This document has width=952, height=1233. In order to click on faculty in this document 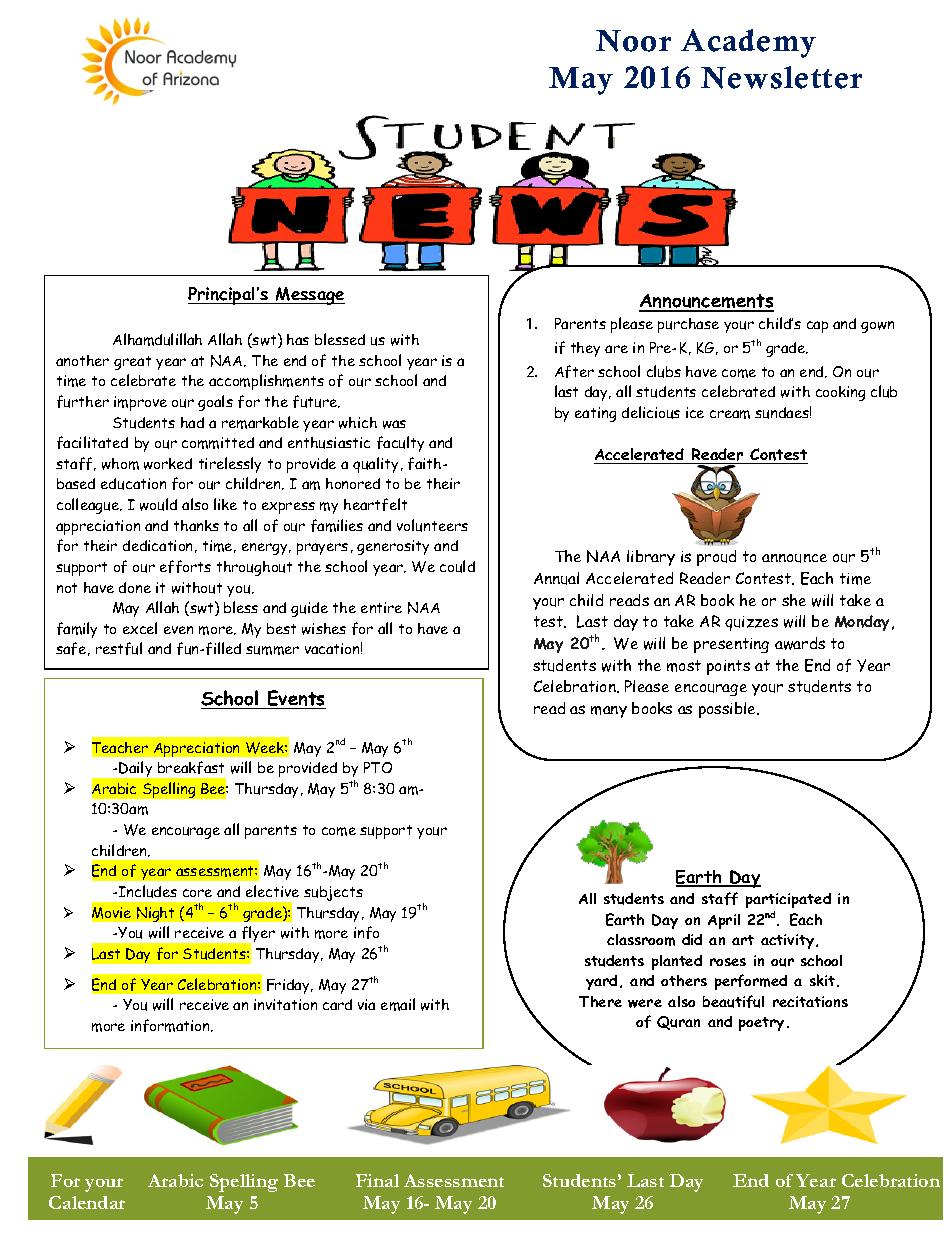, I will do `click(400, 444)`.
